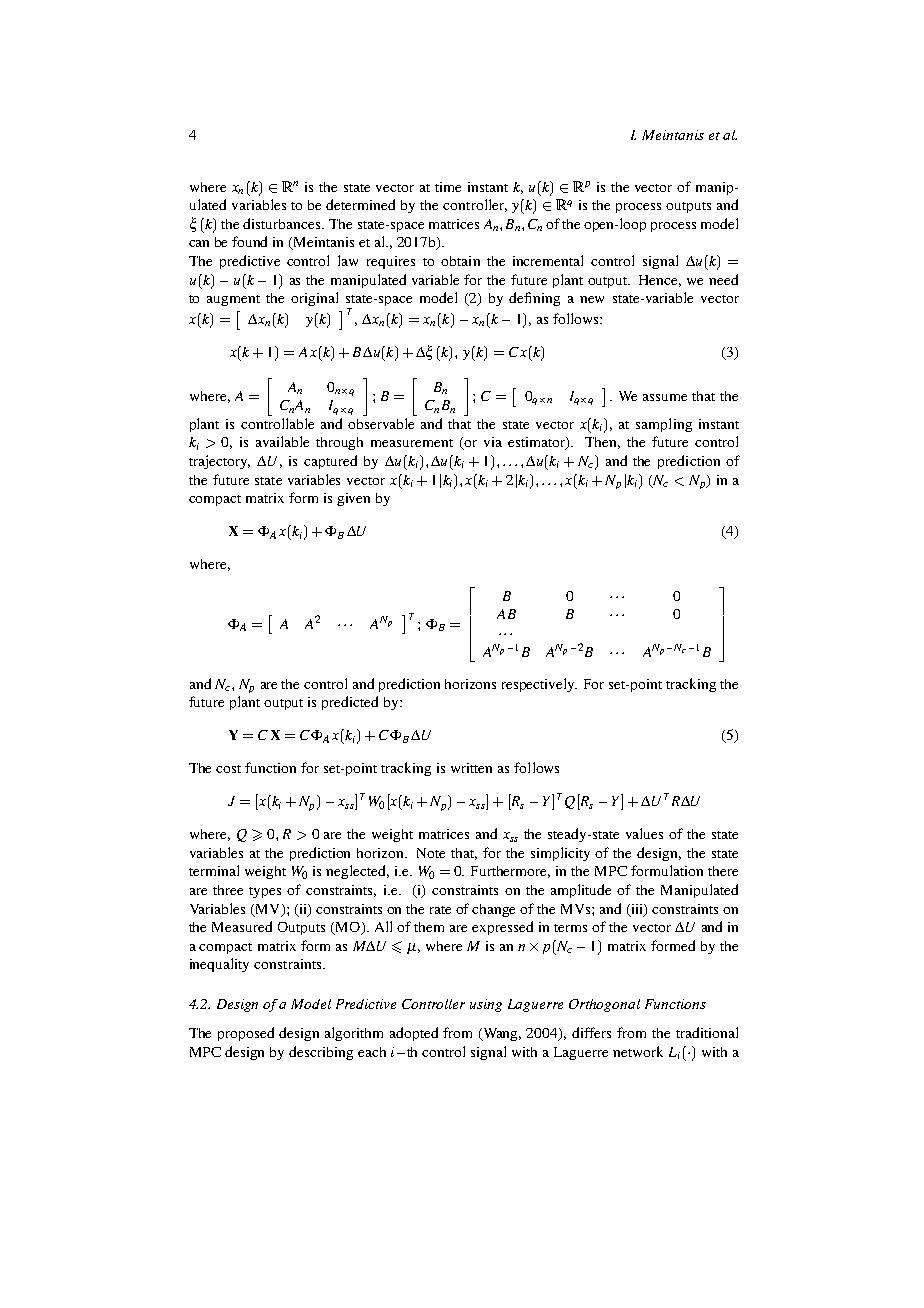  What do you see at coordinates (431, 853) in the screenshot?
I see `Note` at bounding box center [431, 853].
